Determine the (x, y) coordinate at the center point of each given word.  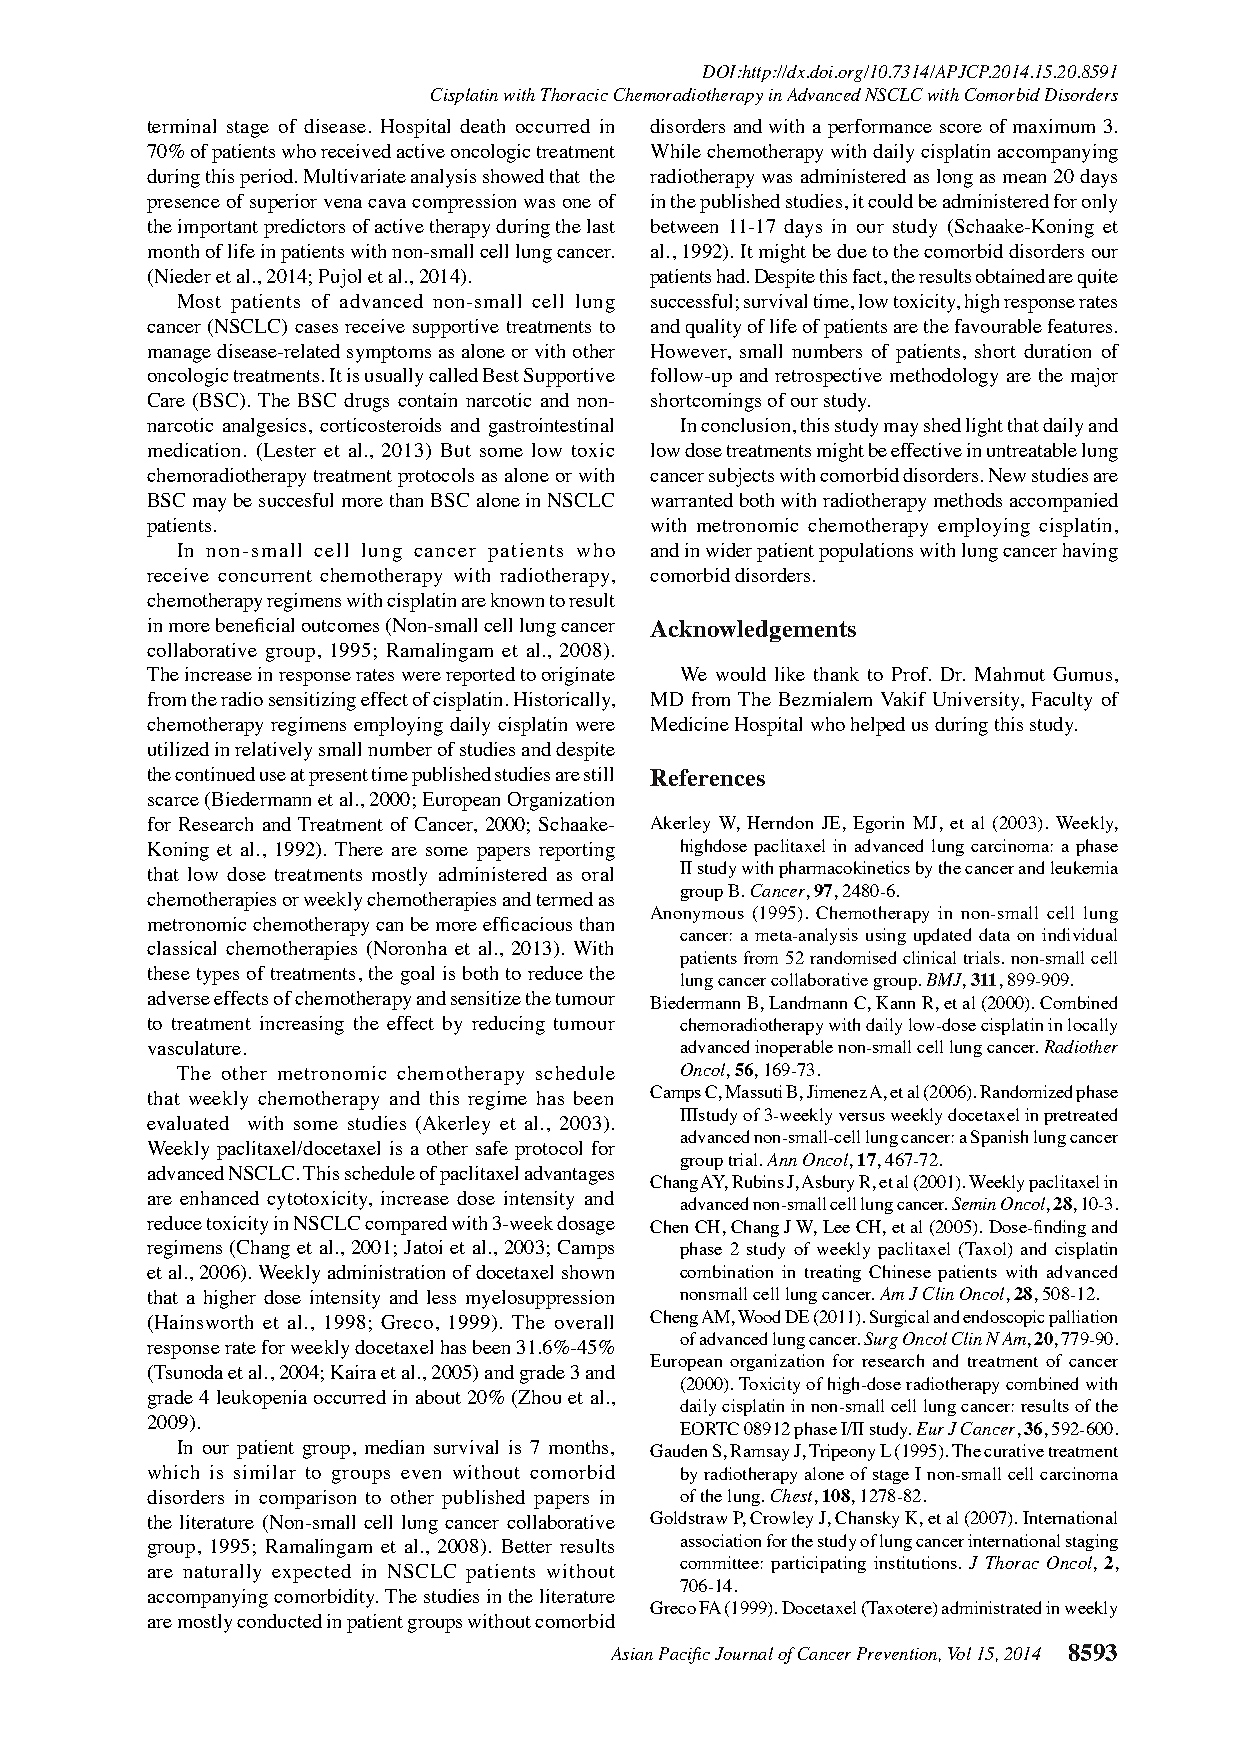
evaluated (188, 1123)
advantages (569, 1175)
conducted (279, 1621)
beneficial (255, 625)
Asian (632, 1653)
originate (578, 676)
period (268, 178)
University (977, 701)
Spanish (999, 1138)
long (955, 178)
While (676, 151)
